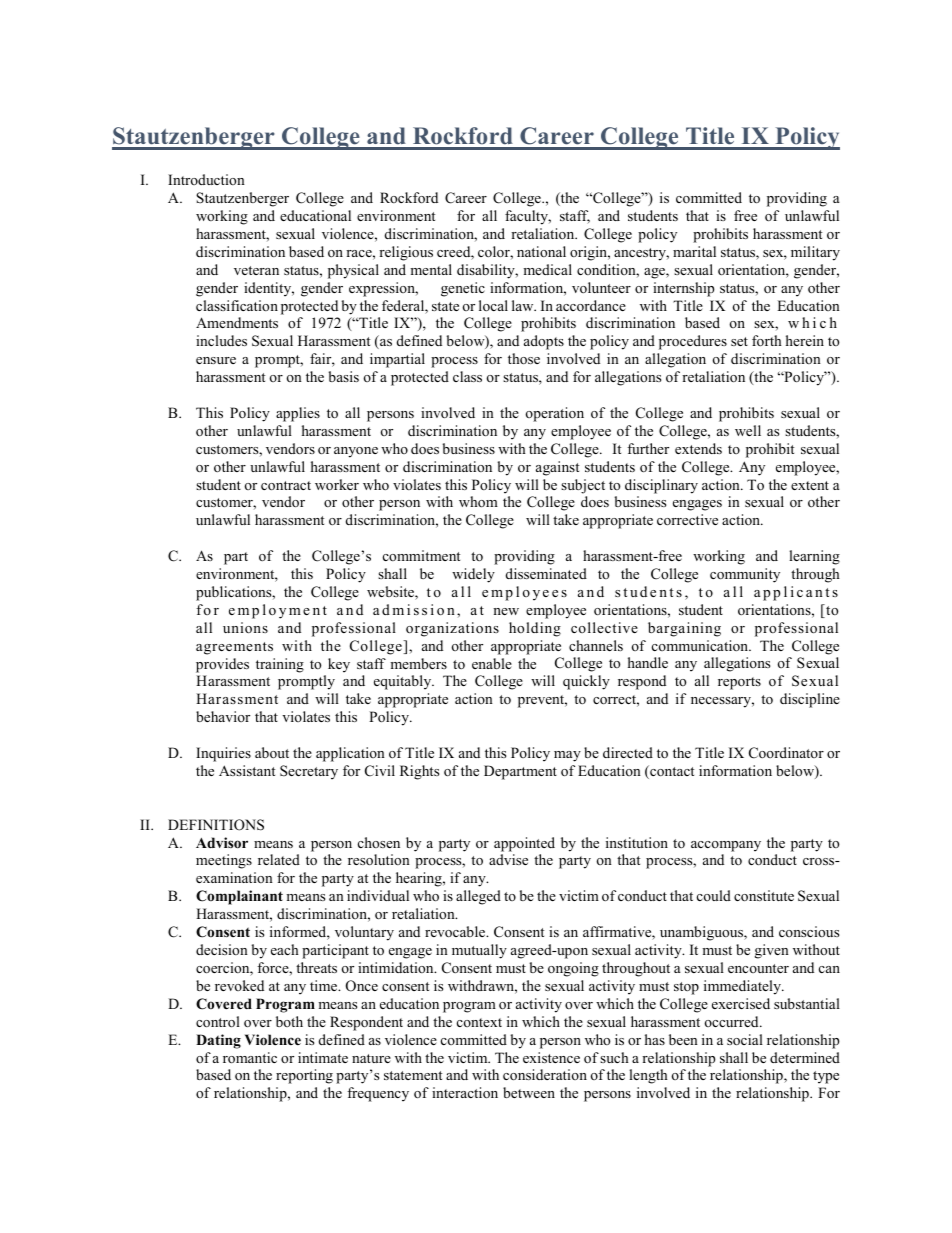  What do you see at coordinates (286, 485) in the page?
I see `contract` at bounding box center [286, 485].
